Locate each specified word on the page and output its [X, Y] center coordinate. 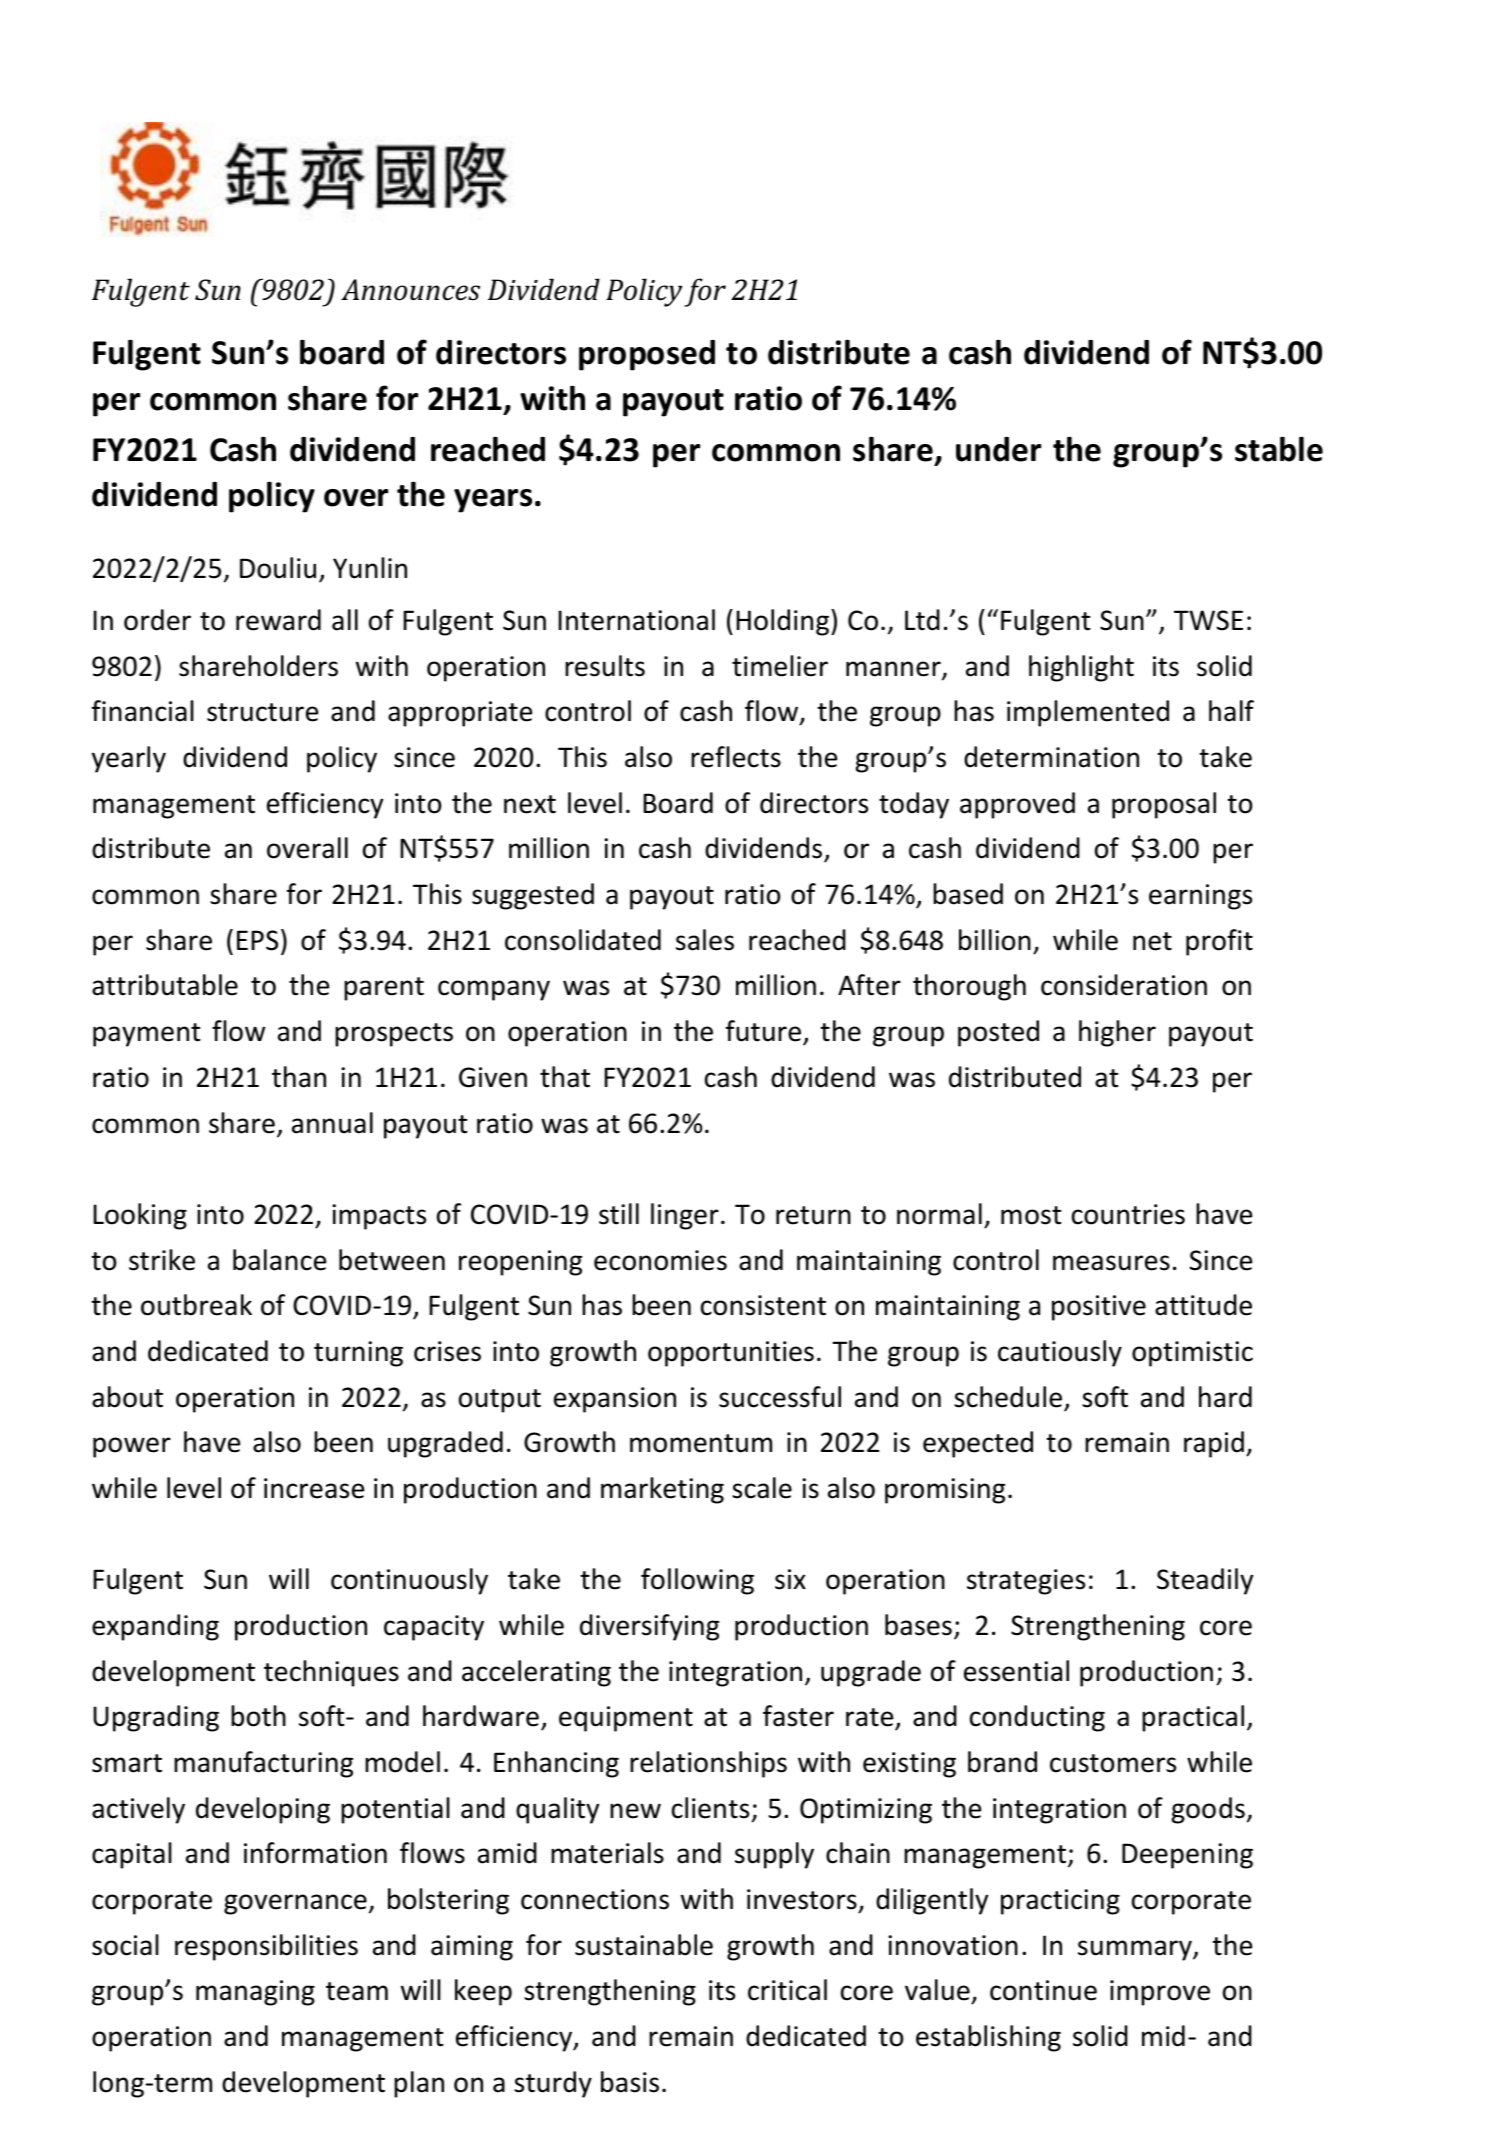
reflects [736, 757]
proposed [647, 355]
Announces [410, 290]
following [697, 1581]
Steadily [1205, 1581]
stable [1279, 449]
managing [255, 1993]
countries [1128, 1214]
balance [279, 1260]
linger [685, 1216]
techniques [331, 1673]
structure [262, 712]
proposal [1164, 805]
